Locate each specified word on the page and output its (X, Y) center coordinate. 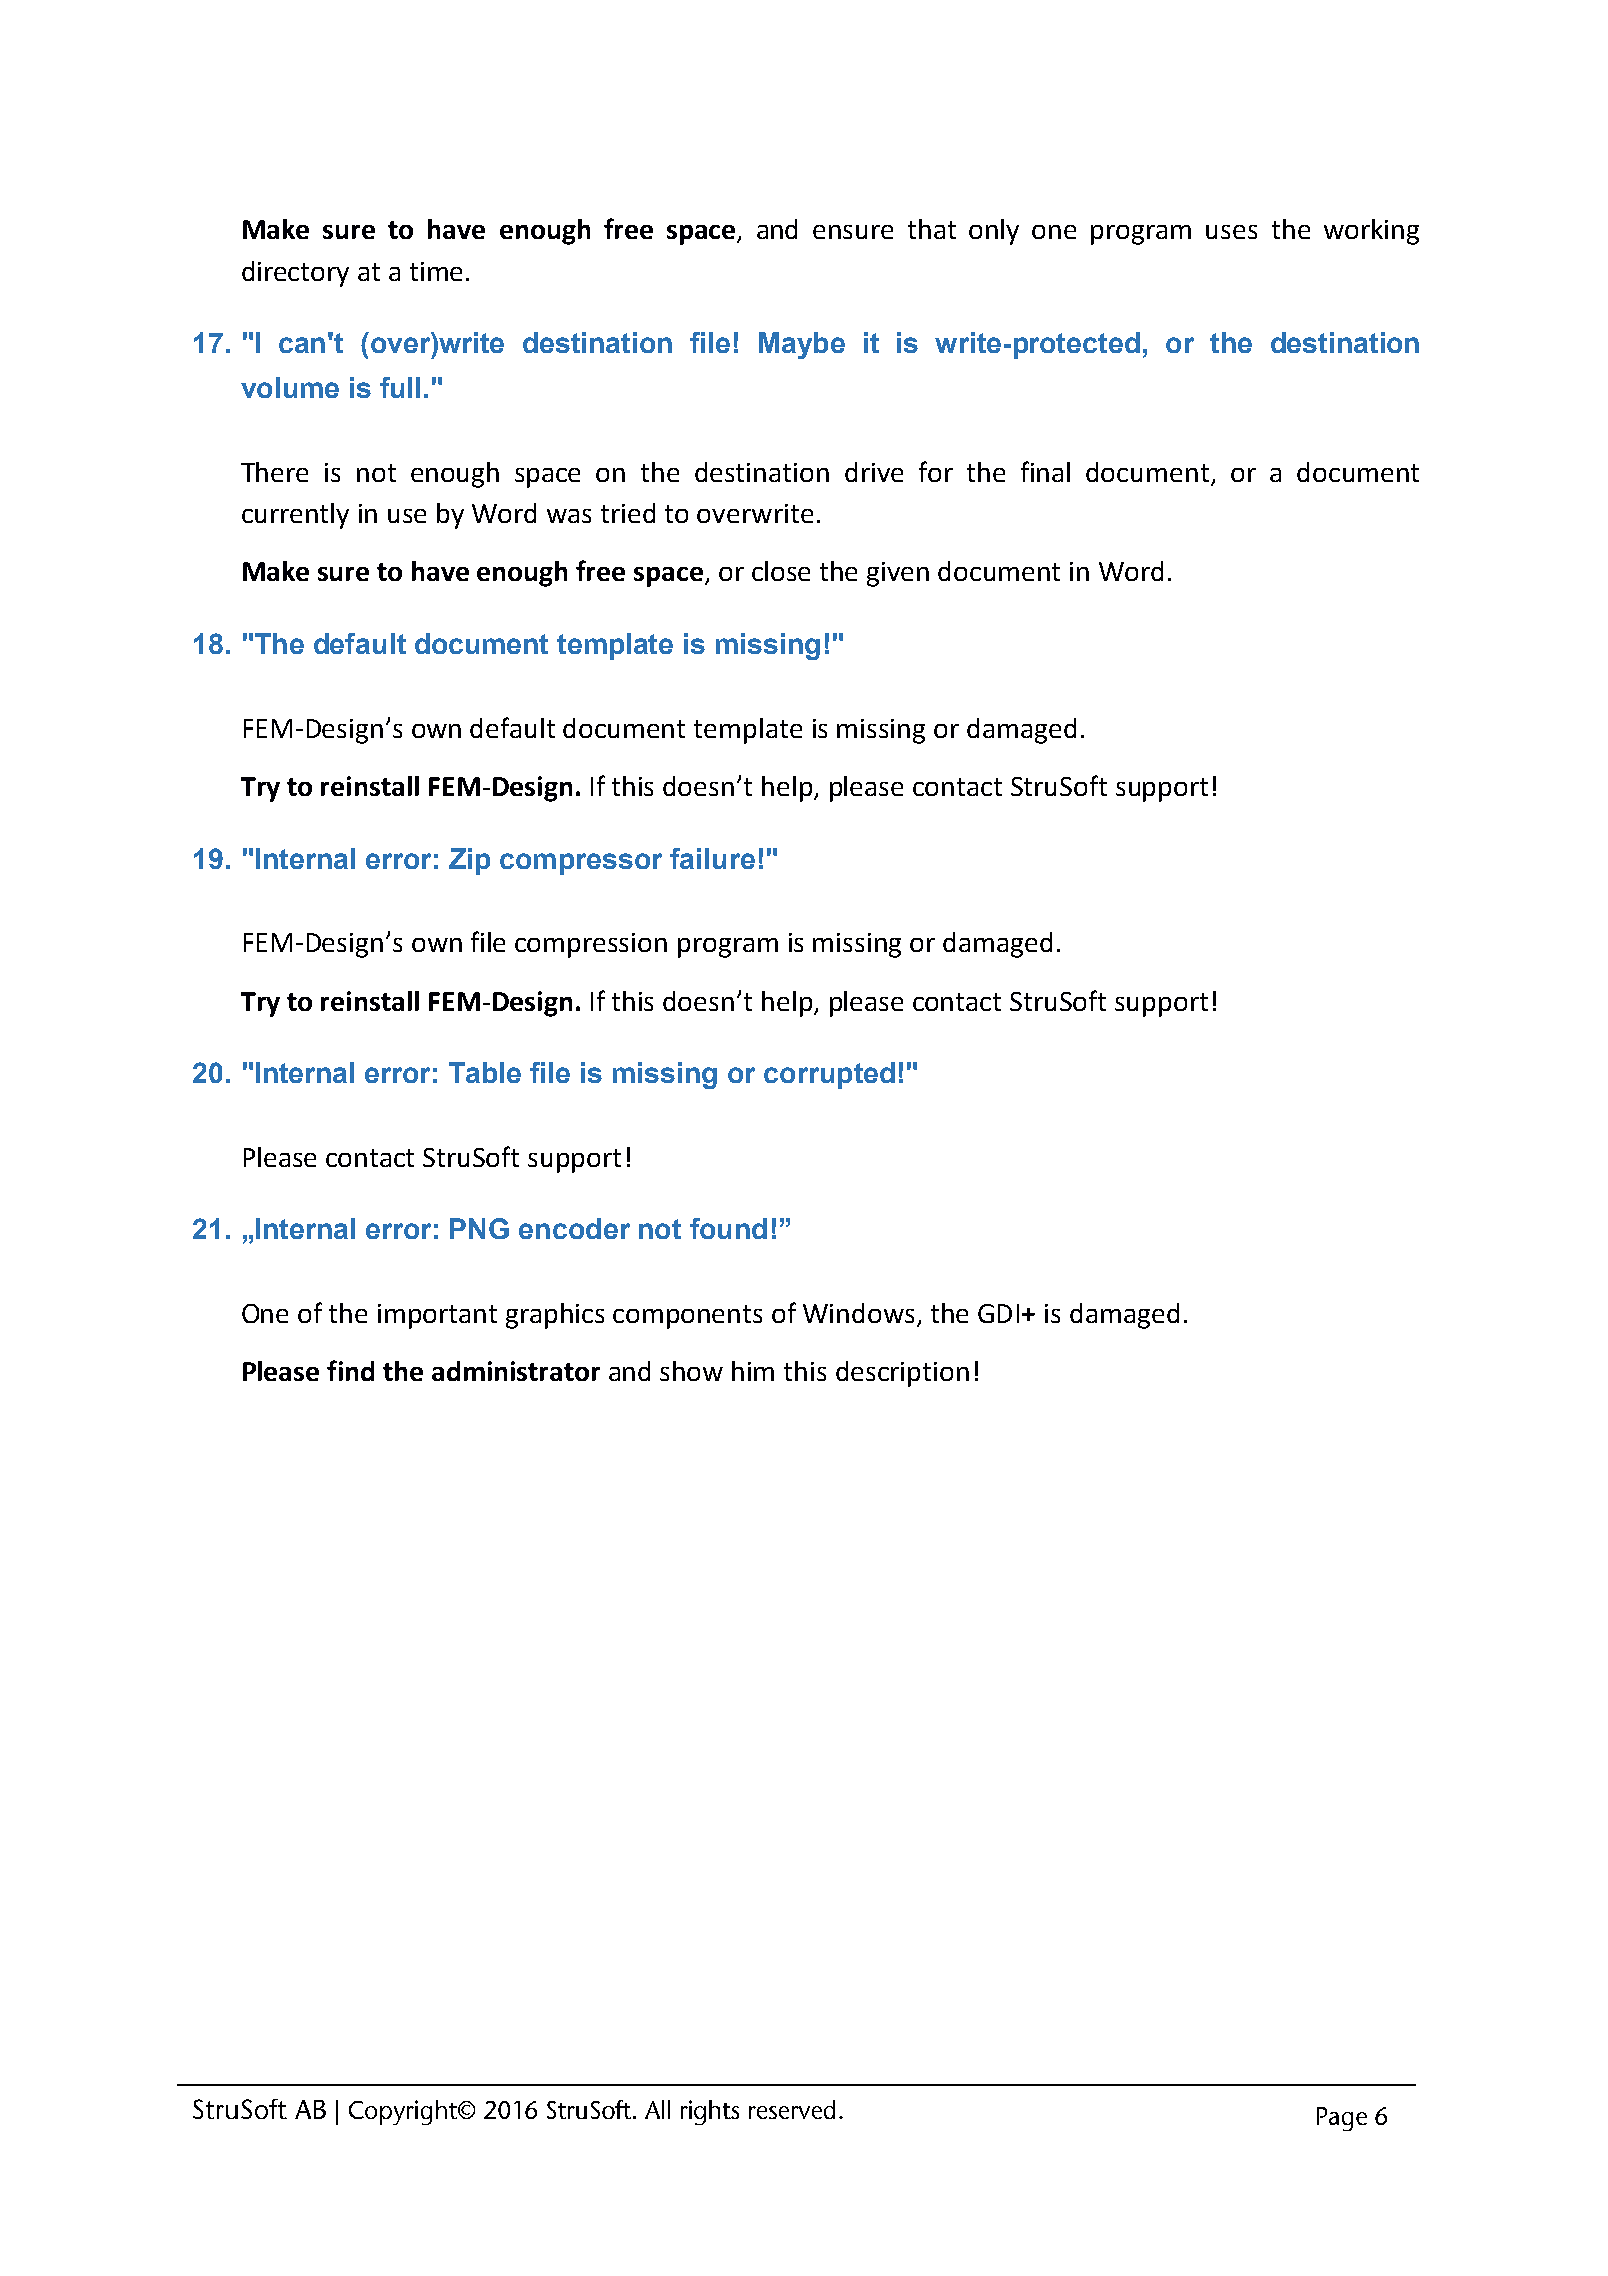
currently (295, 516)
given (898, 574)
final (1045, 471)
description (902, 1374)
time (436, 271)
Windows (858, 1313)
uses (1231, 232)
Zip (469, 861)
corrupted (829, 1075)
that (932, 229)
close (781, 571)
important (437, 1316)
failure (712, 858)
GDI (998, 1313)
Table (485, 1072)
